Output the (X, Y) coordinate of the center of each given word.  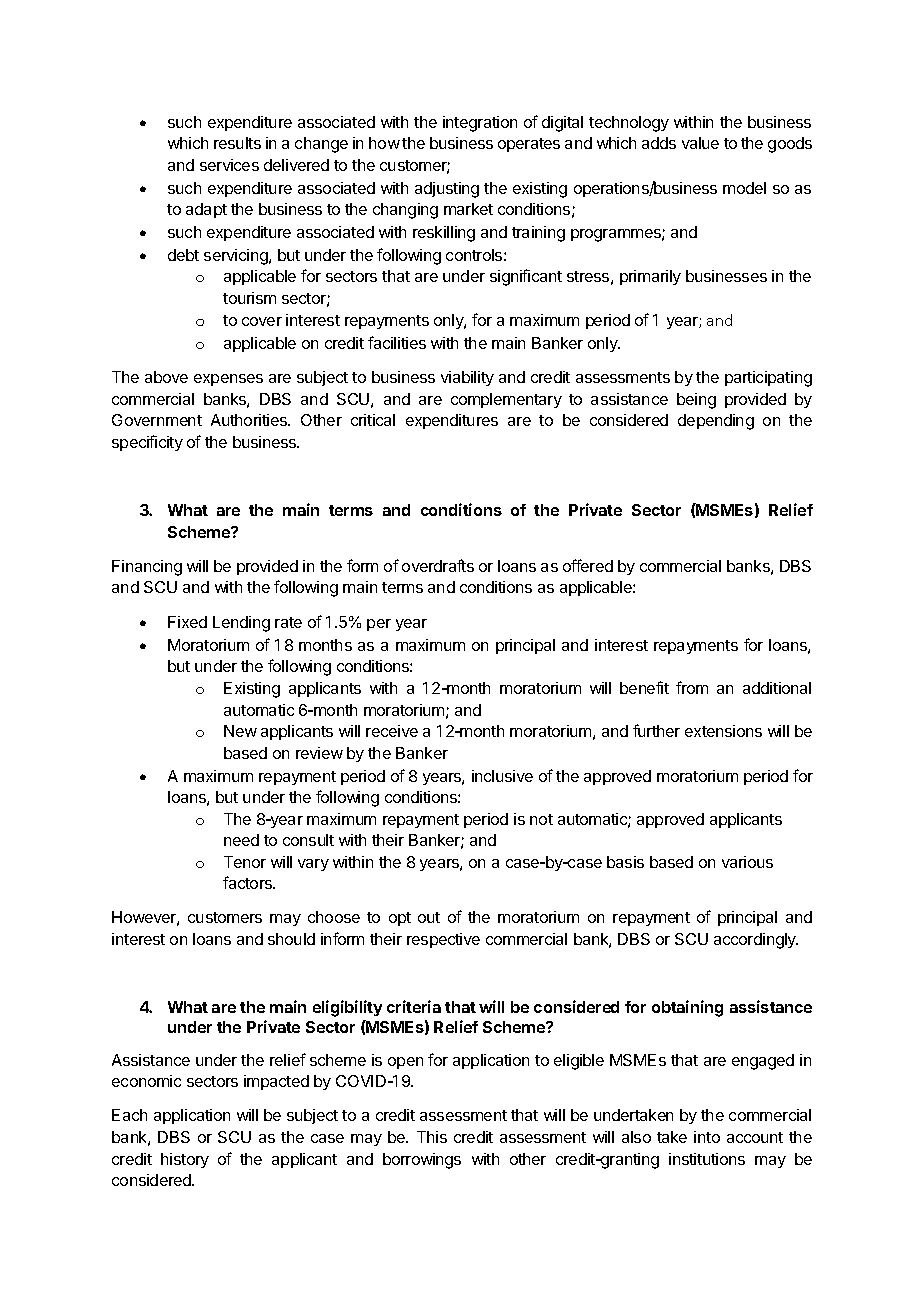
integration (480, 124)
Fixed (187, 622)
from (692, 687)
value (700, 143)
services (229, 165)
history (185, 1160)
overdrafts (438, 565)
